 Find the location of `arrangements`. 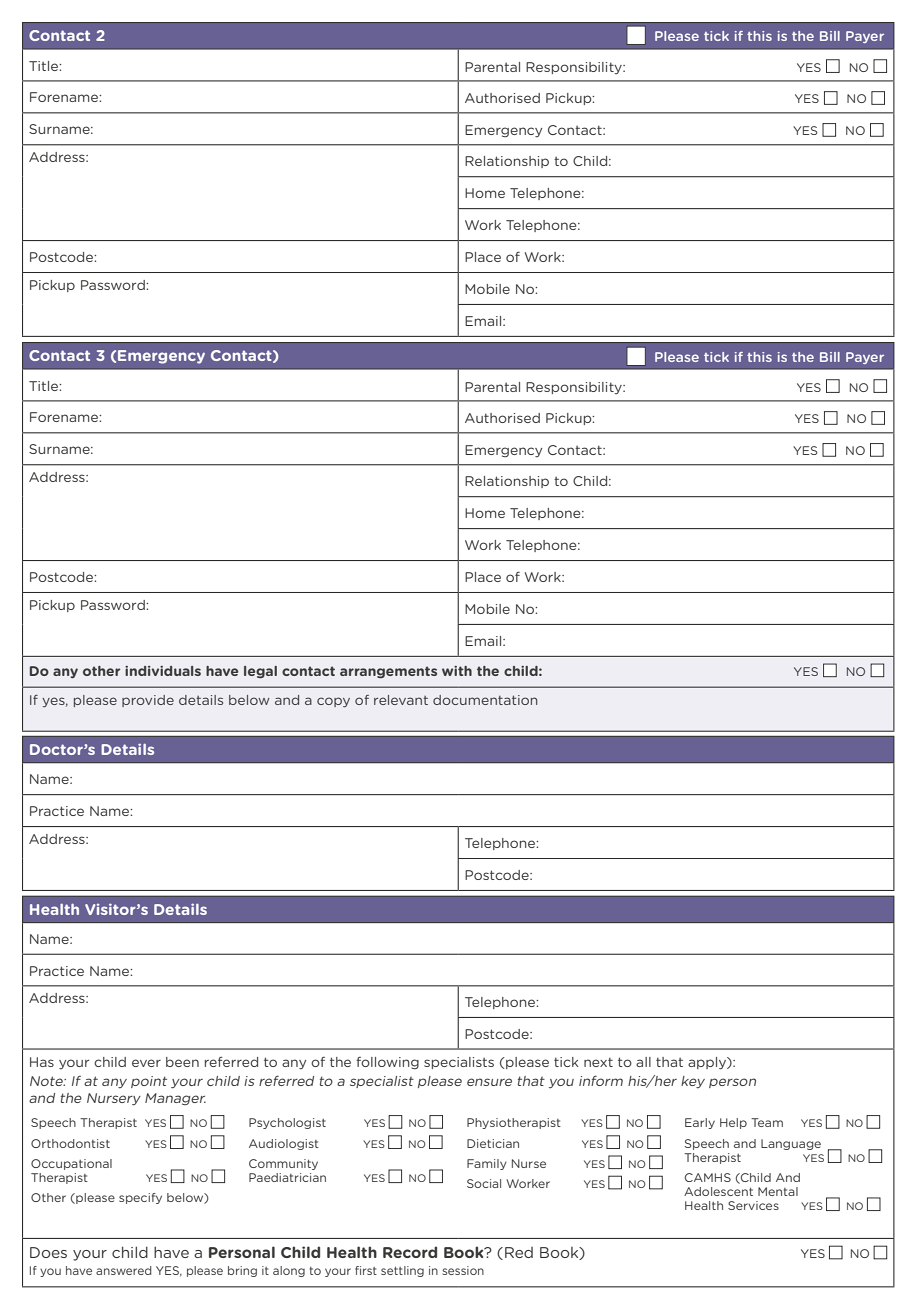

arrangements is located at coordinates (388, 672).
